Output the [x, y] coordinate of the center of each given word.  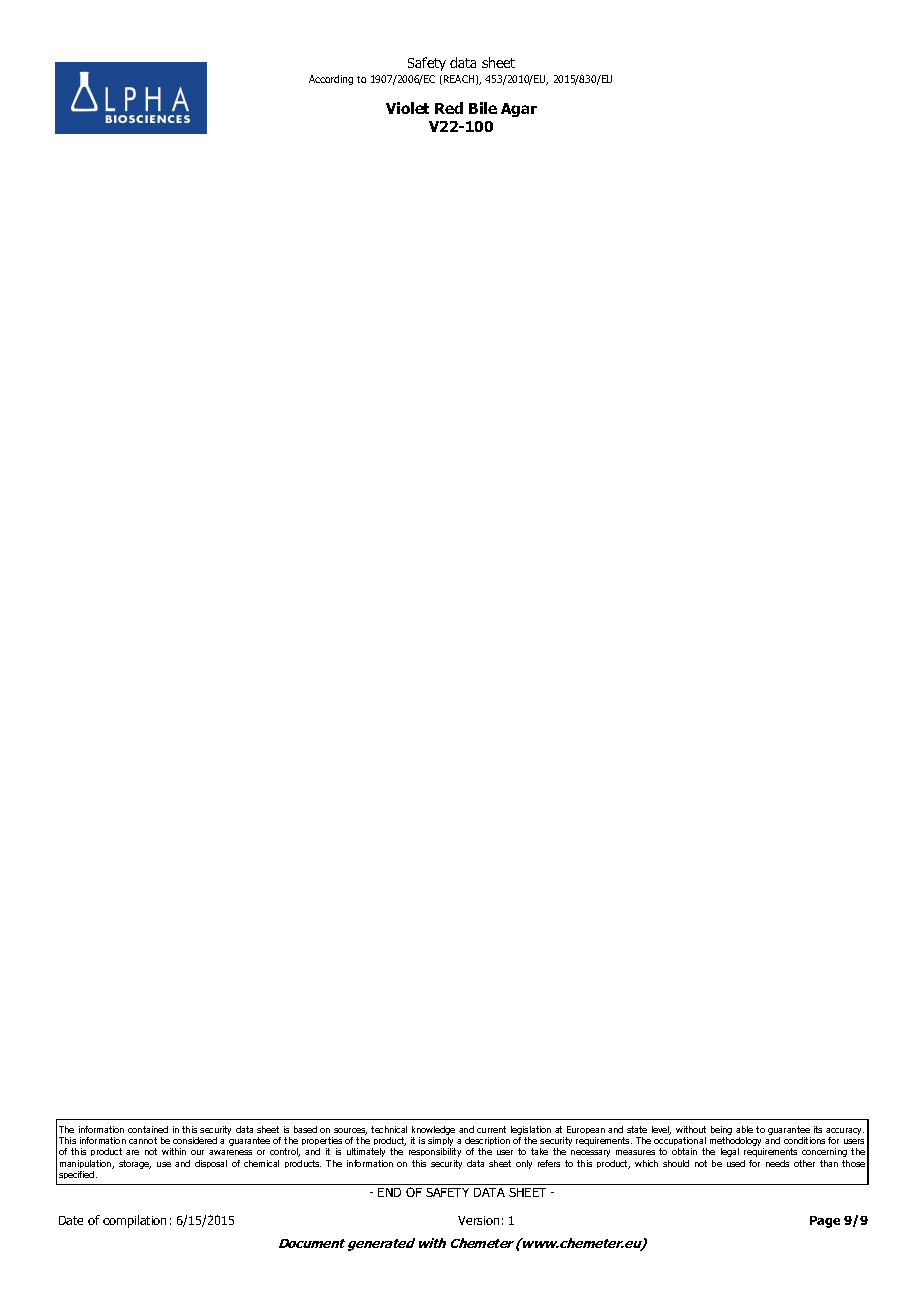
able [744, 1129]
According [331, 80]
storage [135, 1164]
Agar [519, 110]
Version [478, 1220]
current [491, 1129]
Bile [483, 108]
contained [148, 1129]
